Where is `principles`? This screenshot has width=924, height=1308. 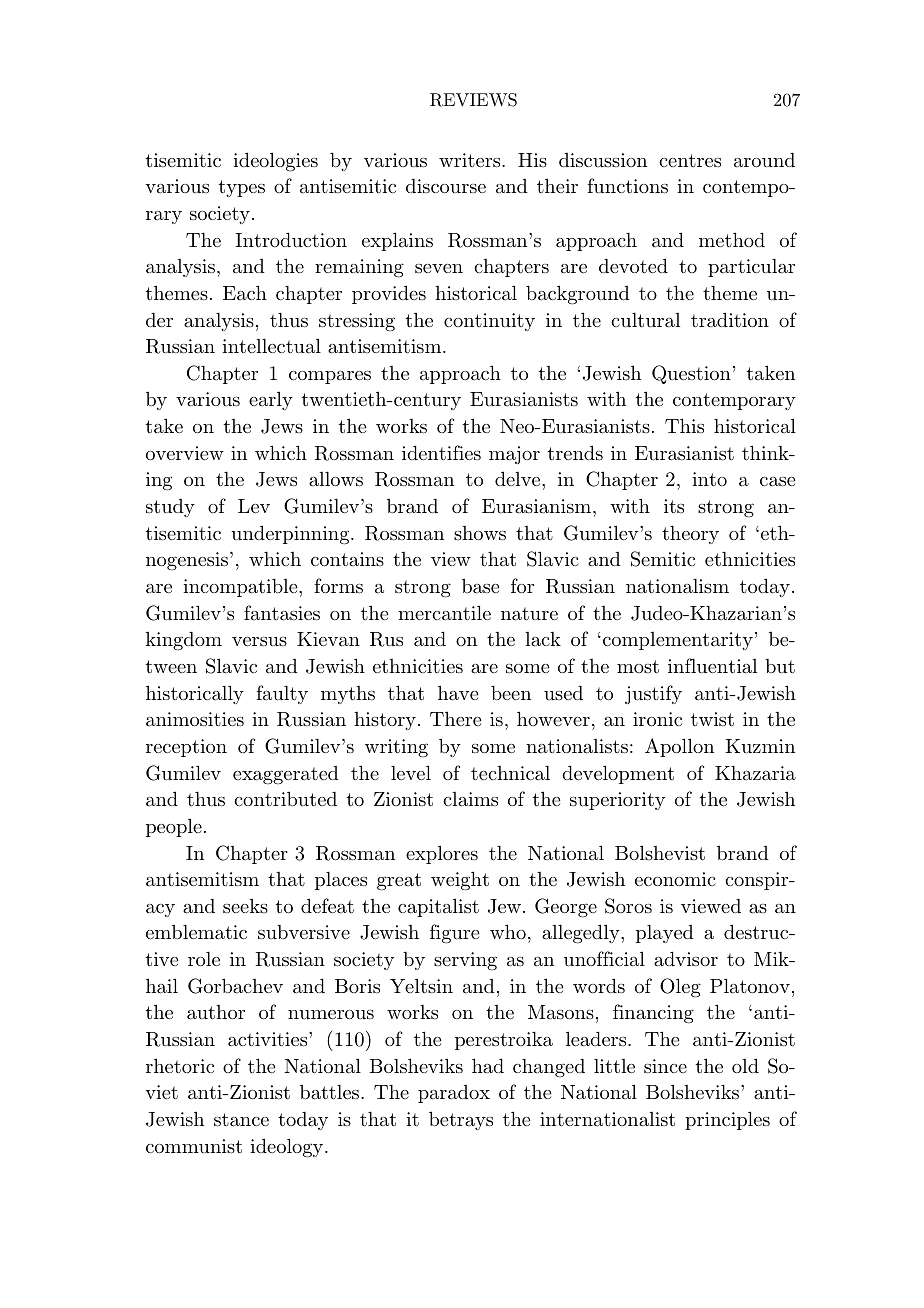 principles is located at coordinates (727, 1120).
